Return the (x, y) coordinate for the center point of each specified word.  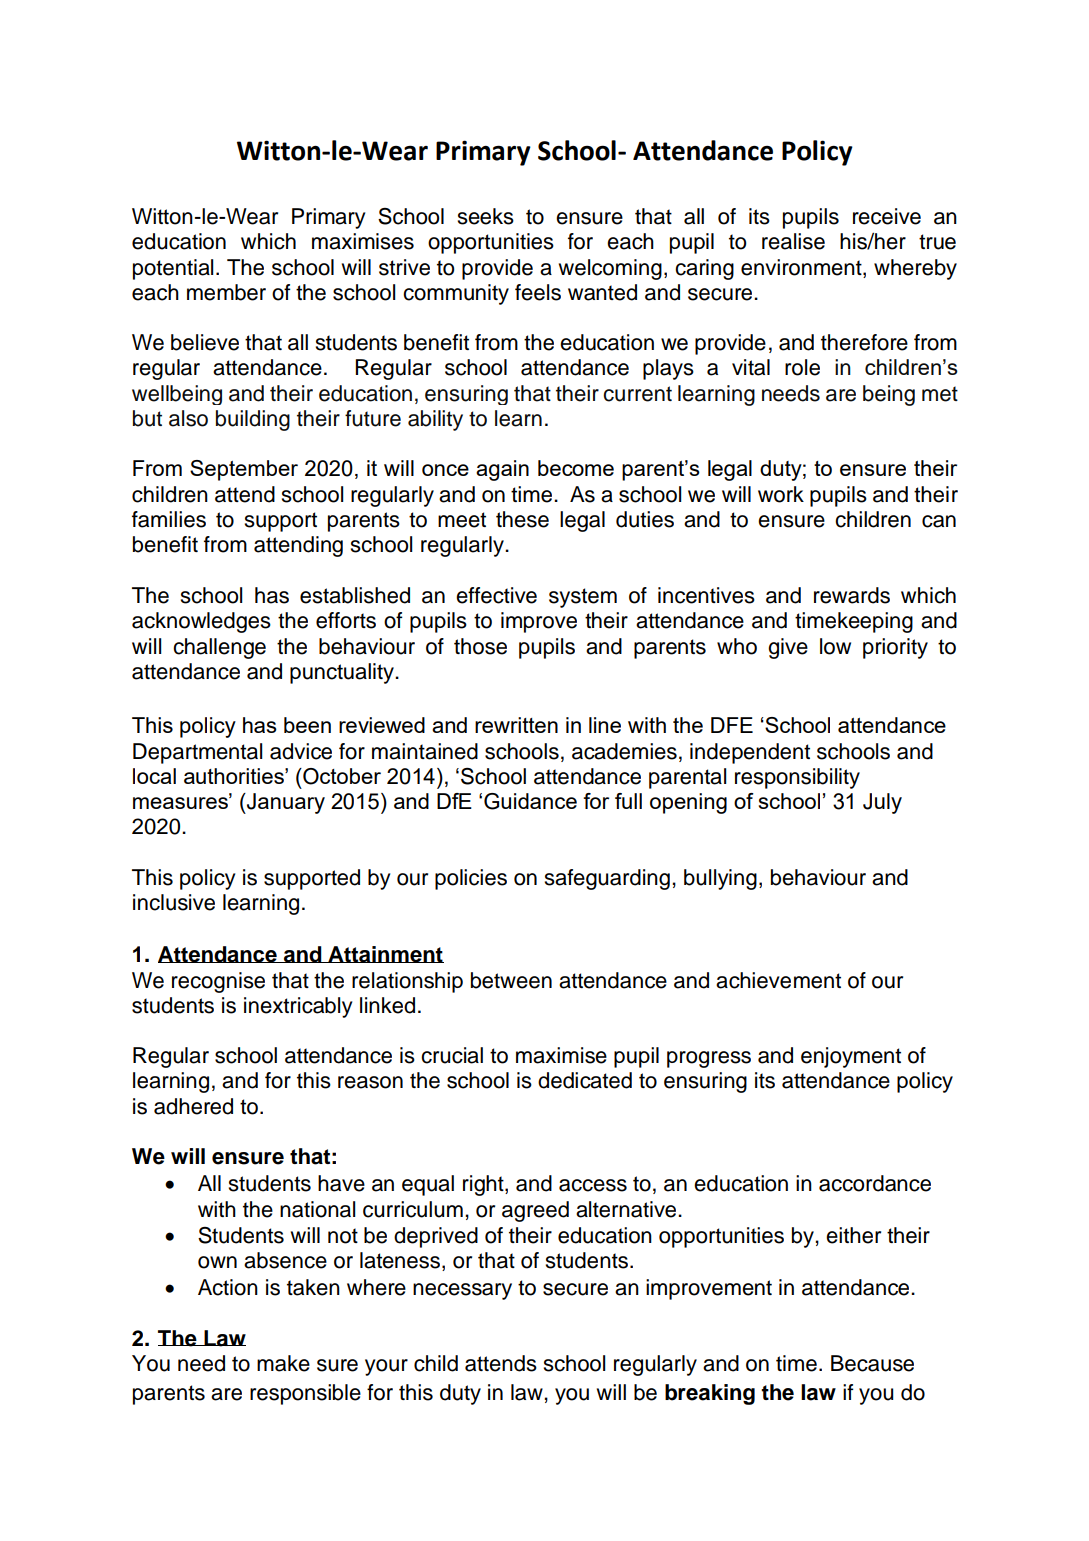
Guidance (530, 801)
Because (872, 1363)
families (169, 519)
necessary (462, 1291)
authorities (235, 776)
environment (802, 267)
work (781, 494)
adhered (193, 1106)
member (226, 292)
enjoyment (851, 1057)
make (283, 1363)
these (522, 519)
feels (538, 292)
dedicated (585, 1080)
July (882, 803)
